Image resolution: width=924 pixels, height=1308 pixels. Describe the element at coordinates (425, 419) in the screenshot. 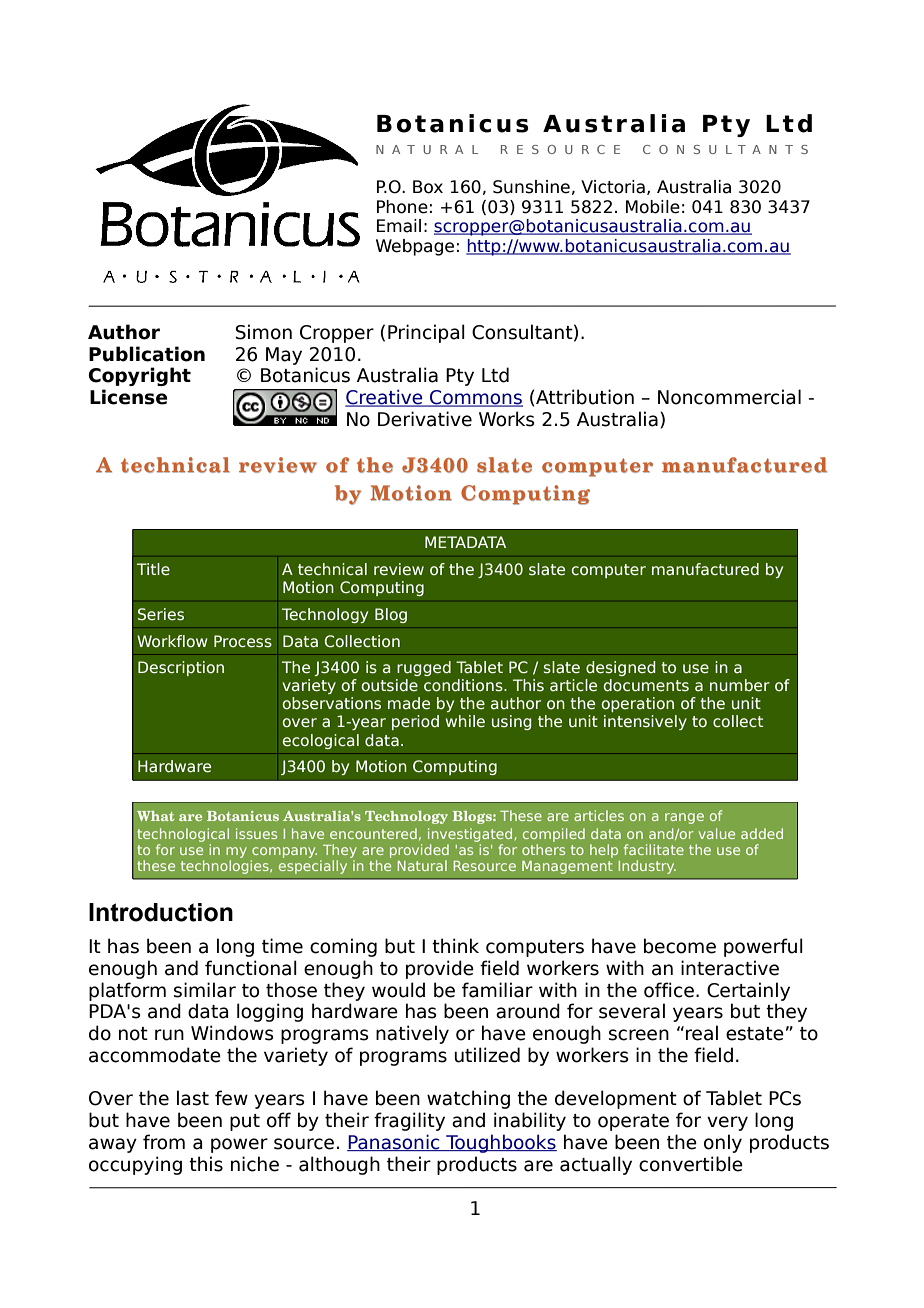

I see `Derivative` at that location.
